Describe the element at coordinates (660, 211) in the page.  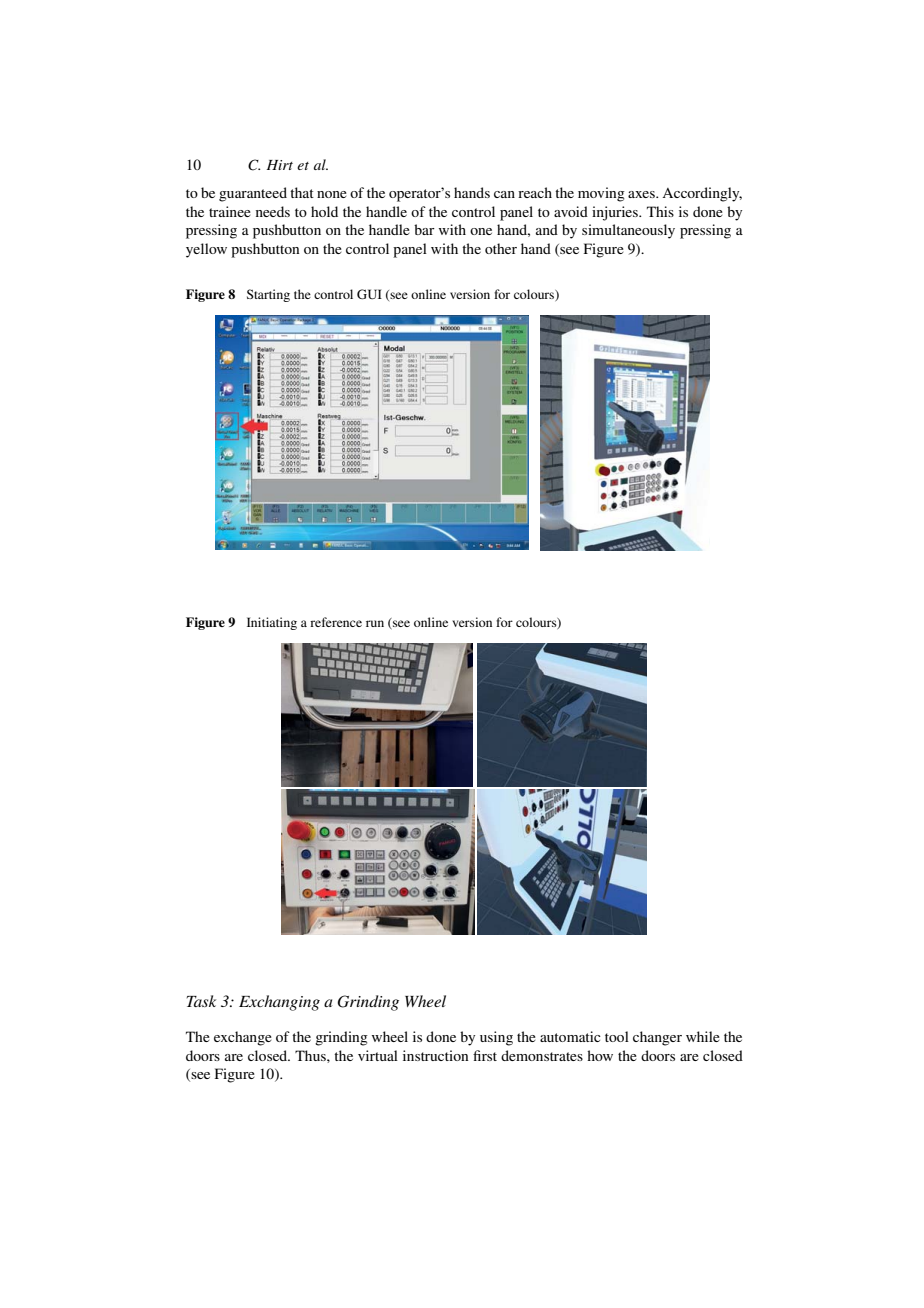
I see `This` at that location.
